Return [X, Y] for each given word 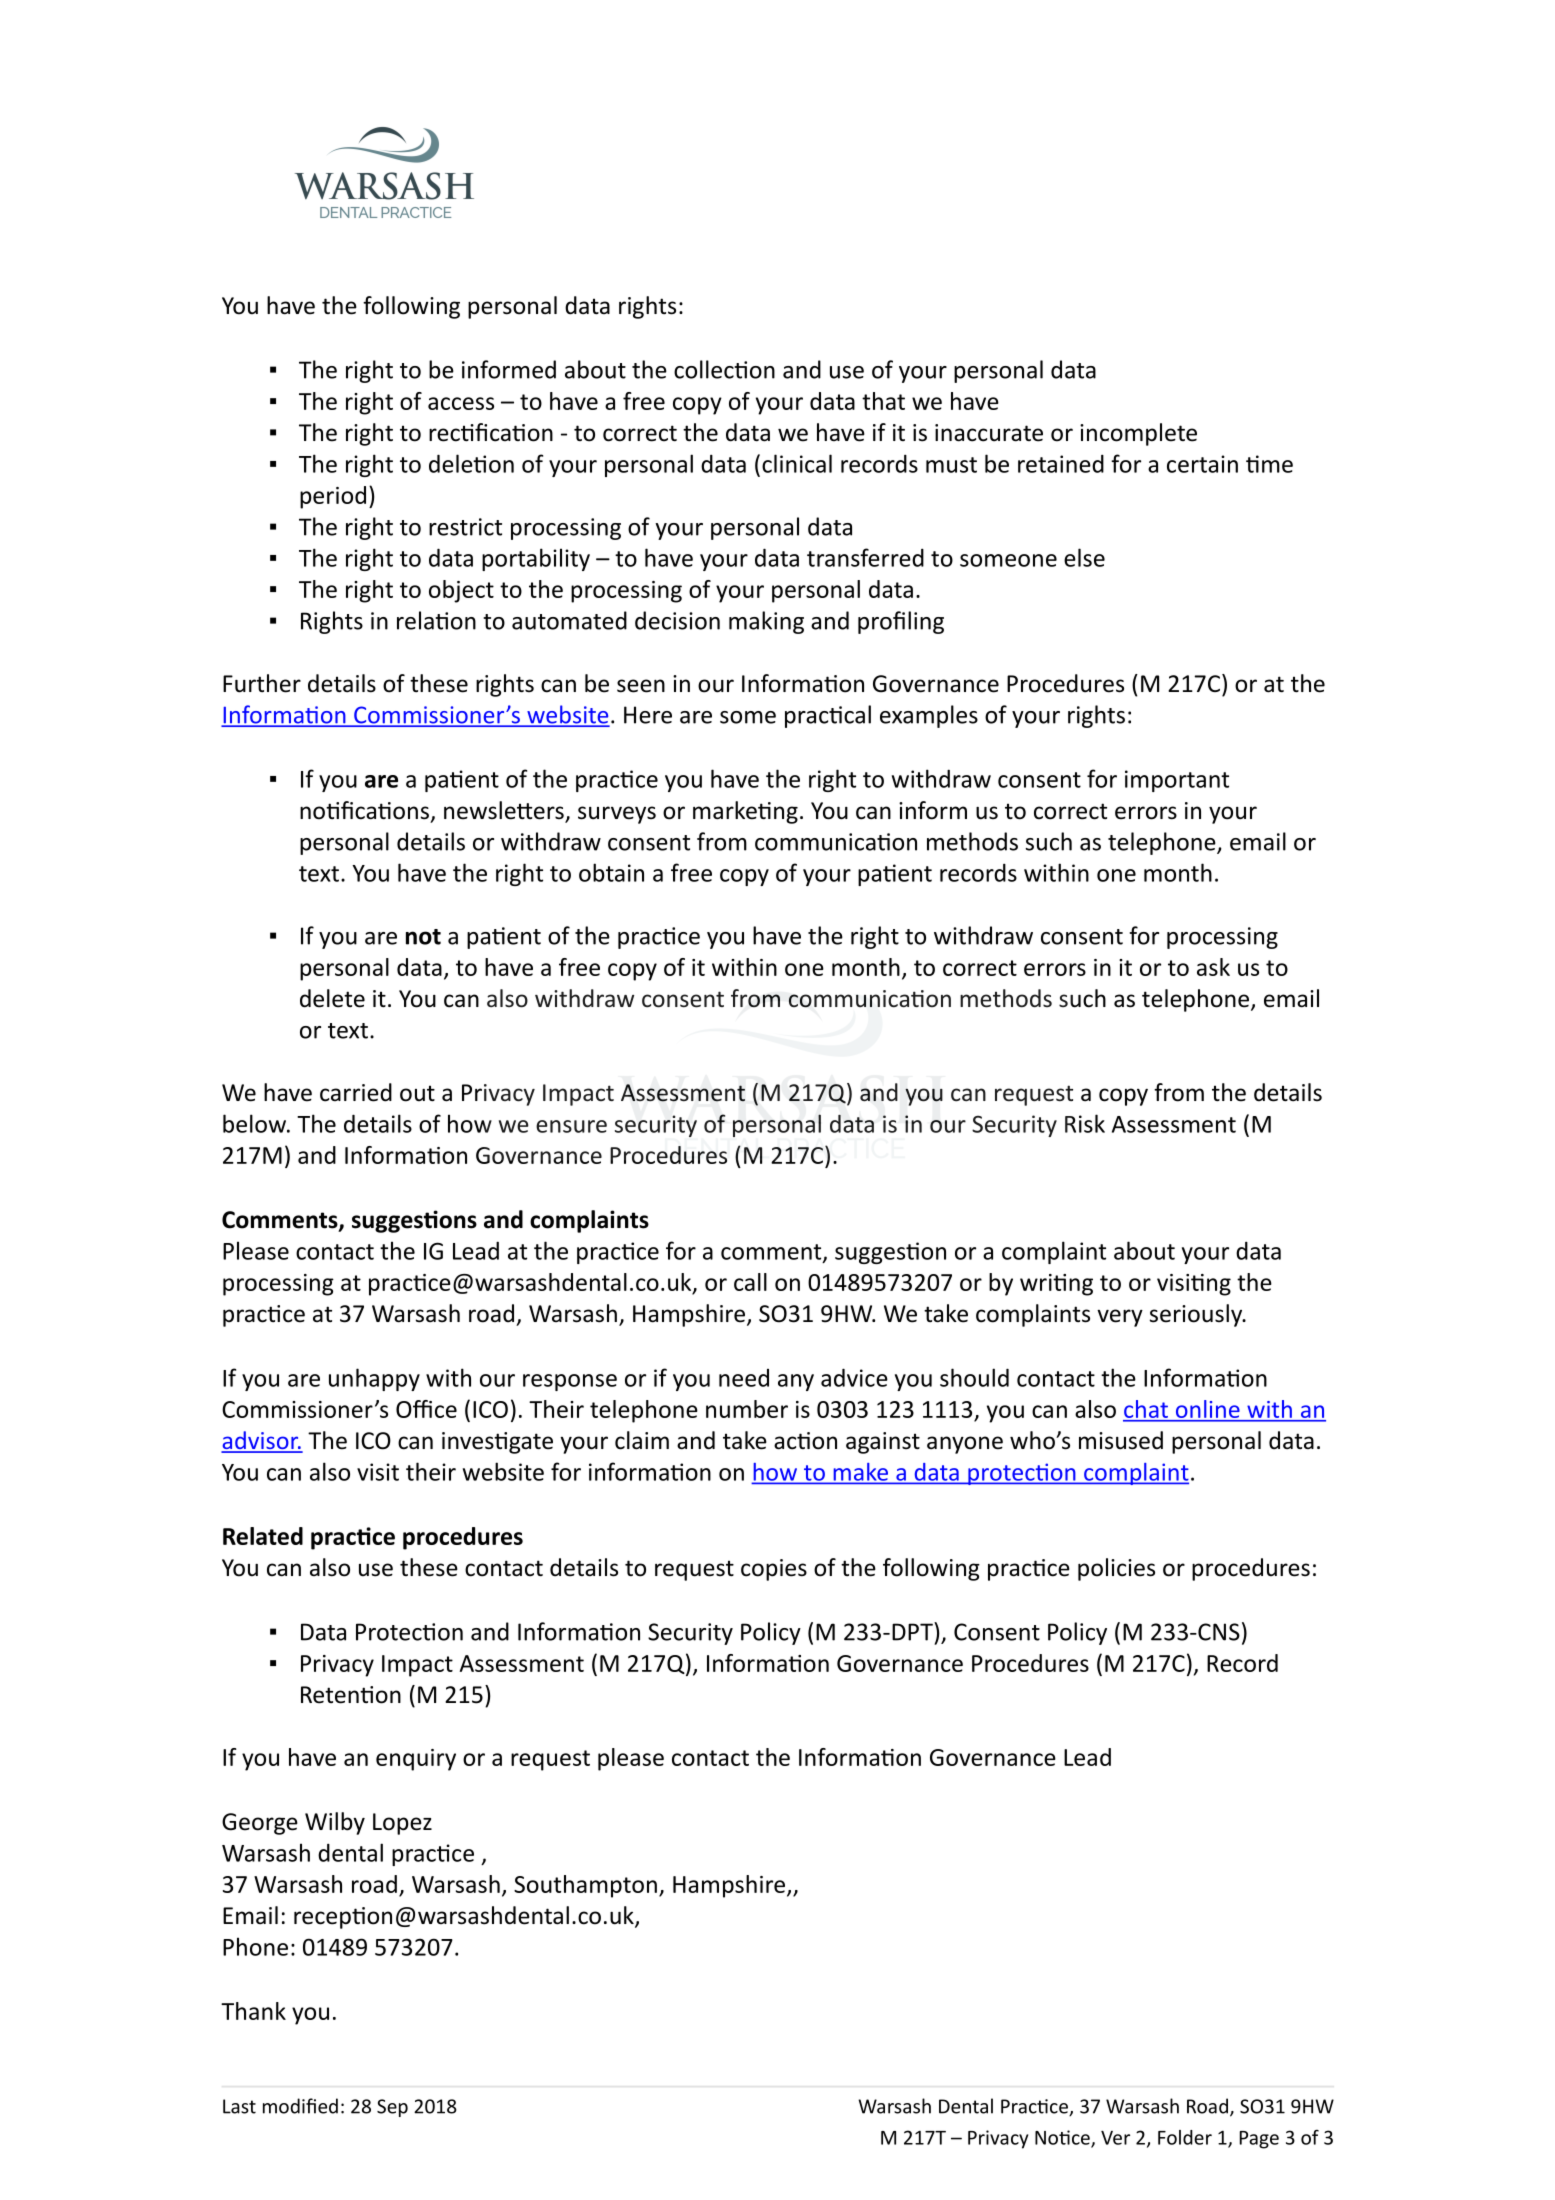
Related [263, 1536]
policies [1116, 1569]
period [333, 497]
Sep [392, 2108]
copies [774, 1570]
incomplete [1138, 434]
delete [332, 998]
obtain [611, 872]
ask [1213, 967]
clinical [797, 463]
